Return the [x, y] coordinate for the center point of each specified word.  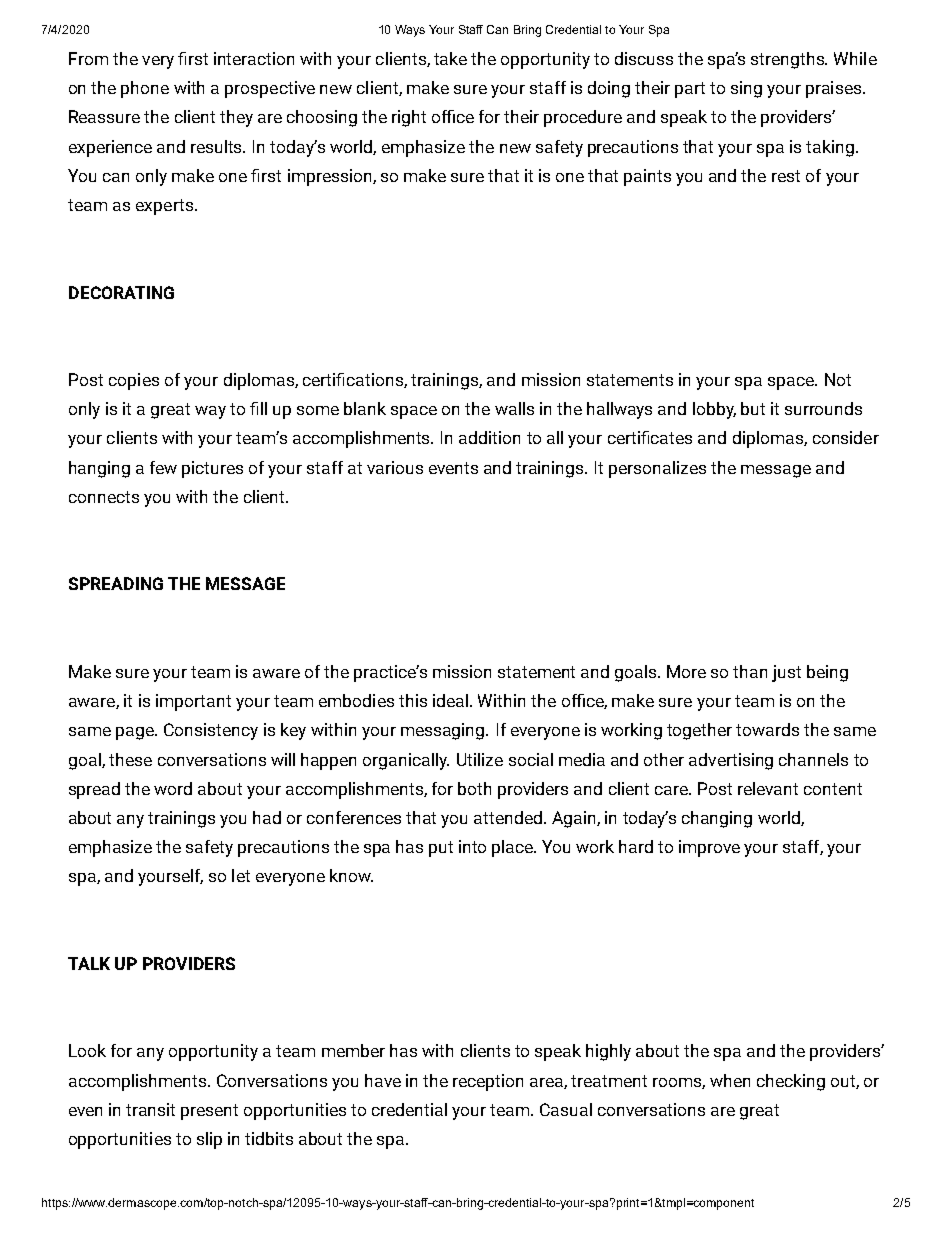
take [450, 58]
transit [150, 1109]
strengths [789, 60]
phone [145, 89]
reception [488, 1082]
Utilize [480, 759]
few [163, 467]
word [173, 788]
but [753, 408]
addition [489, 437]
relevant [768, 788]
